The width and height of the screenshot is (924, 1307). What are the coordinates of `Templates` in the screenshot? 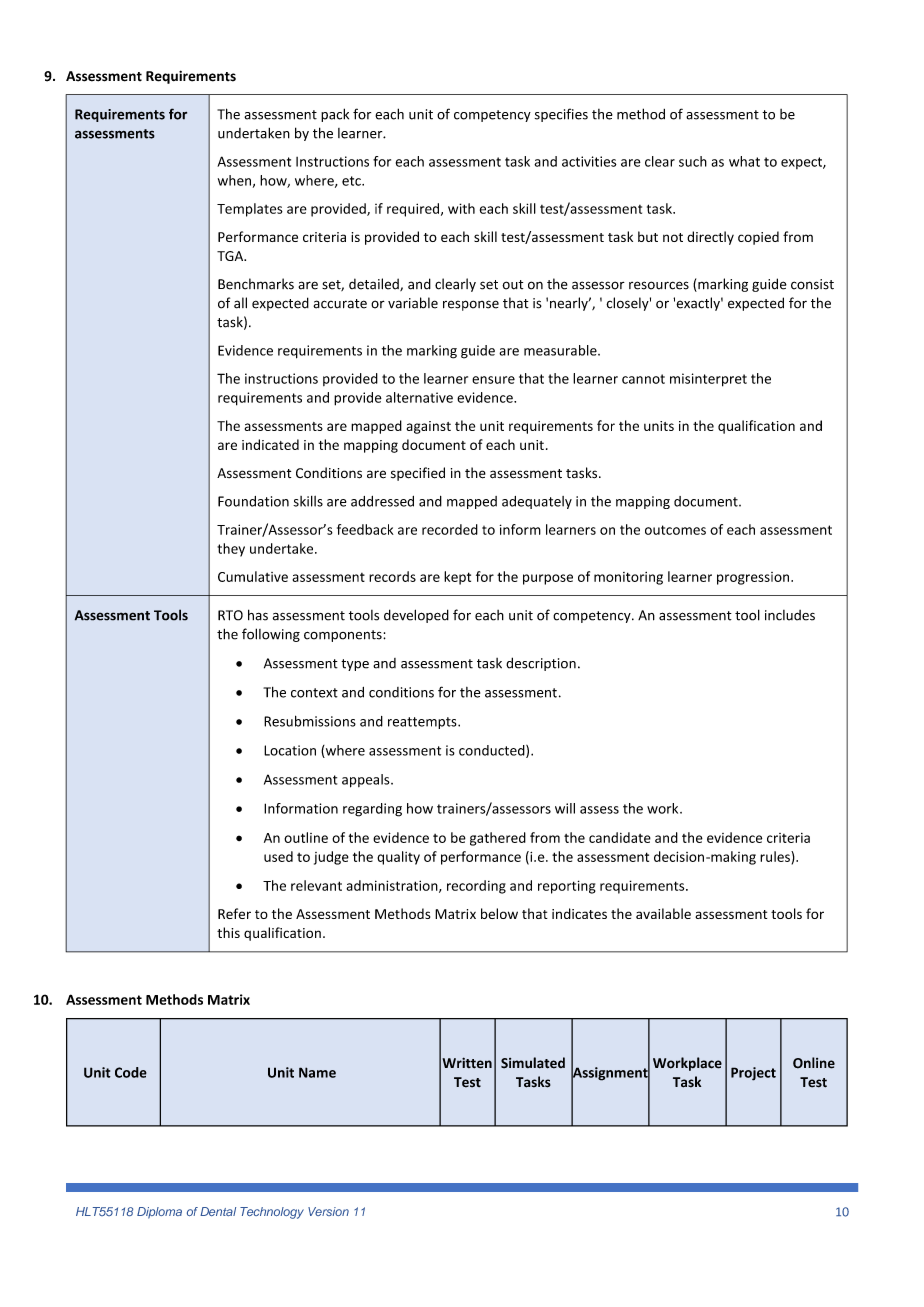 It's located at (250, 210).
